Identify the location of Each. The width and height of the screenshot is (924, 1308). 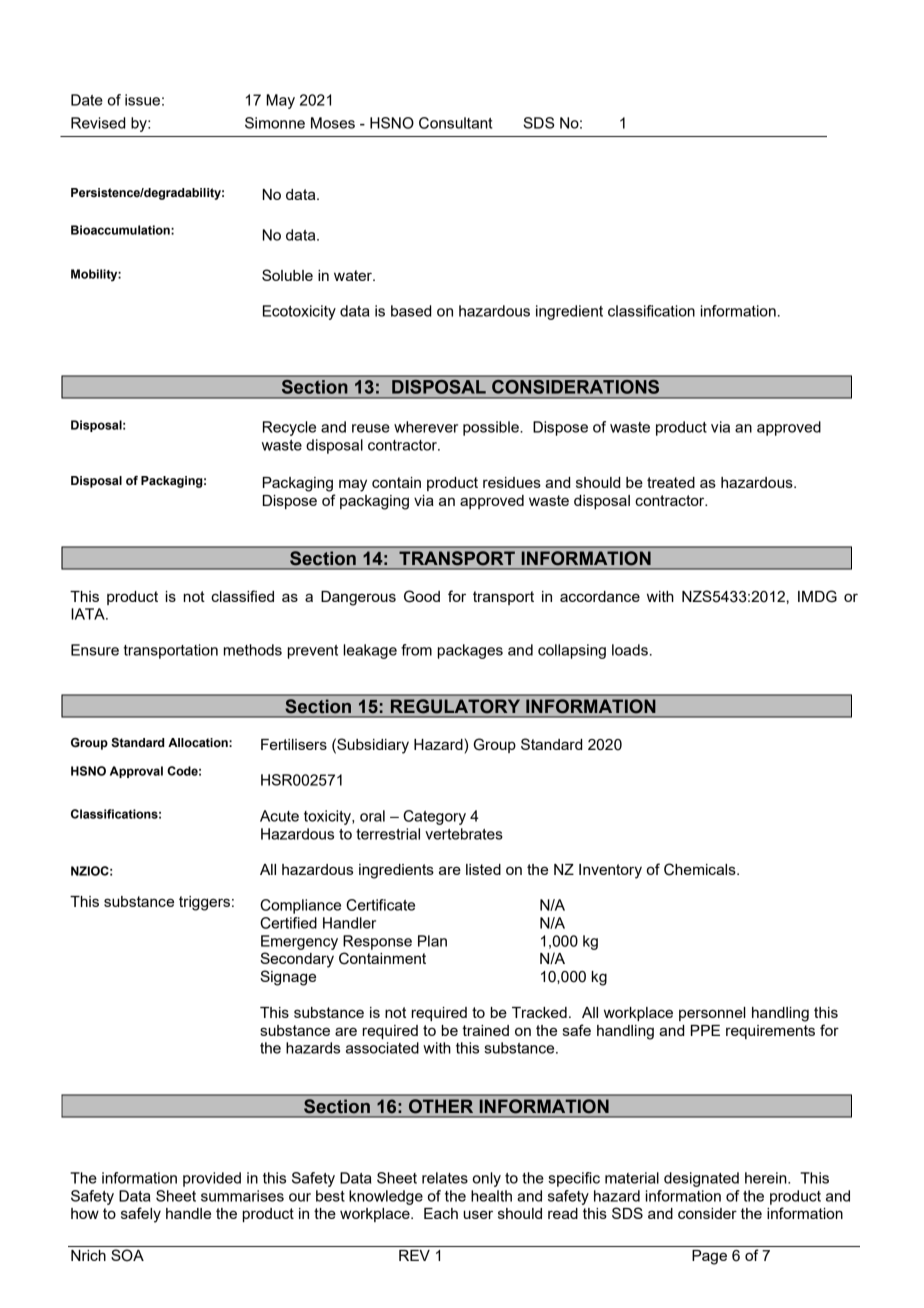
(441, 1213).
